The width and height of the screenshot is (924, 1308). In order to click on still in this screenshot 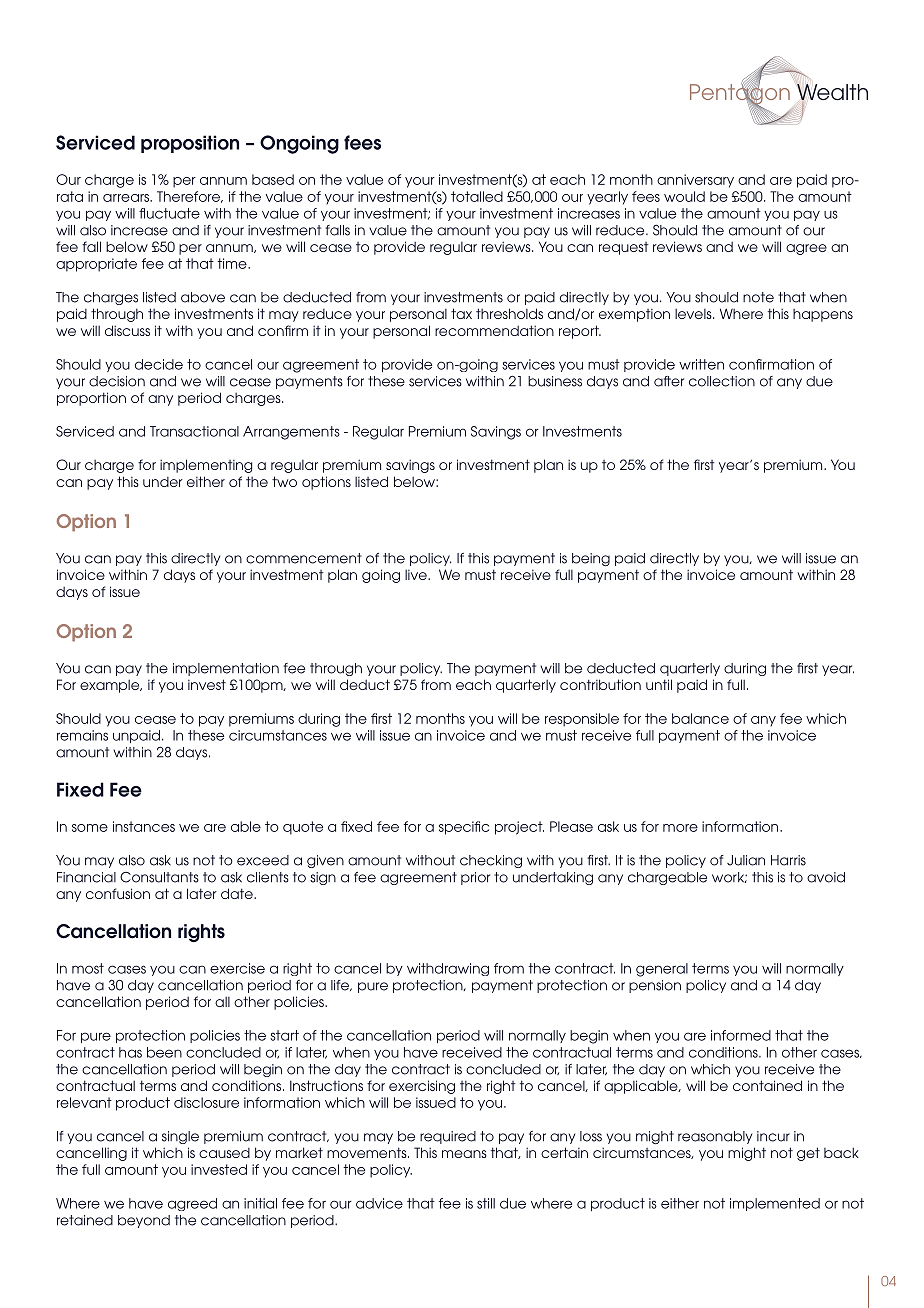, I will do `click(486, 1203)`.
